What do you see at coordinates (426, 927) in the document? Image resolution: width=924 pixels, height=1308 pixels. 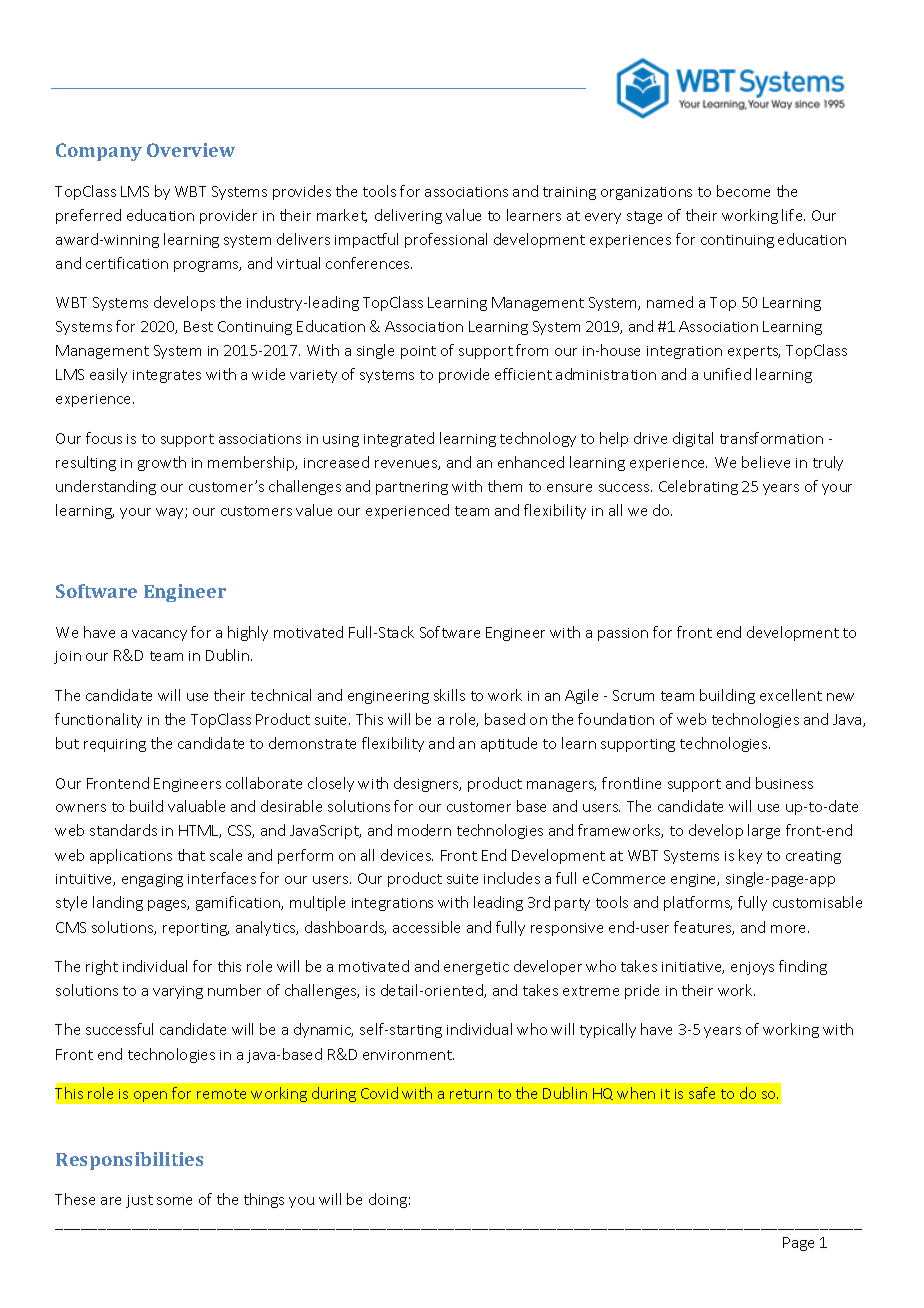 I see `accessible` at bounding box center [426, 927].
